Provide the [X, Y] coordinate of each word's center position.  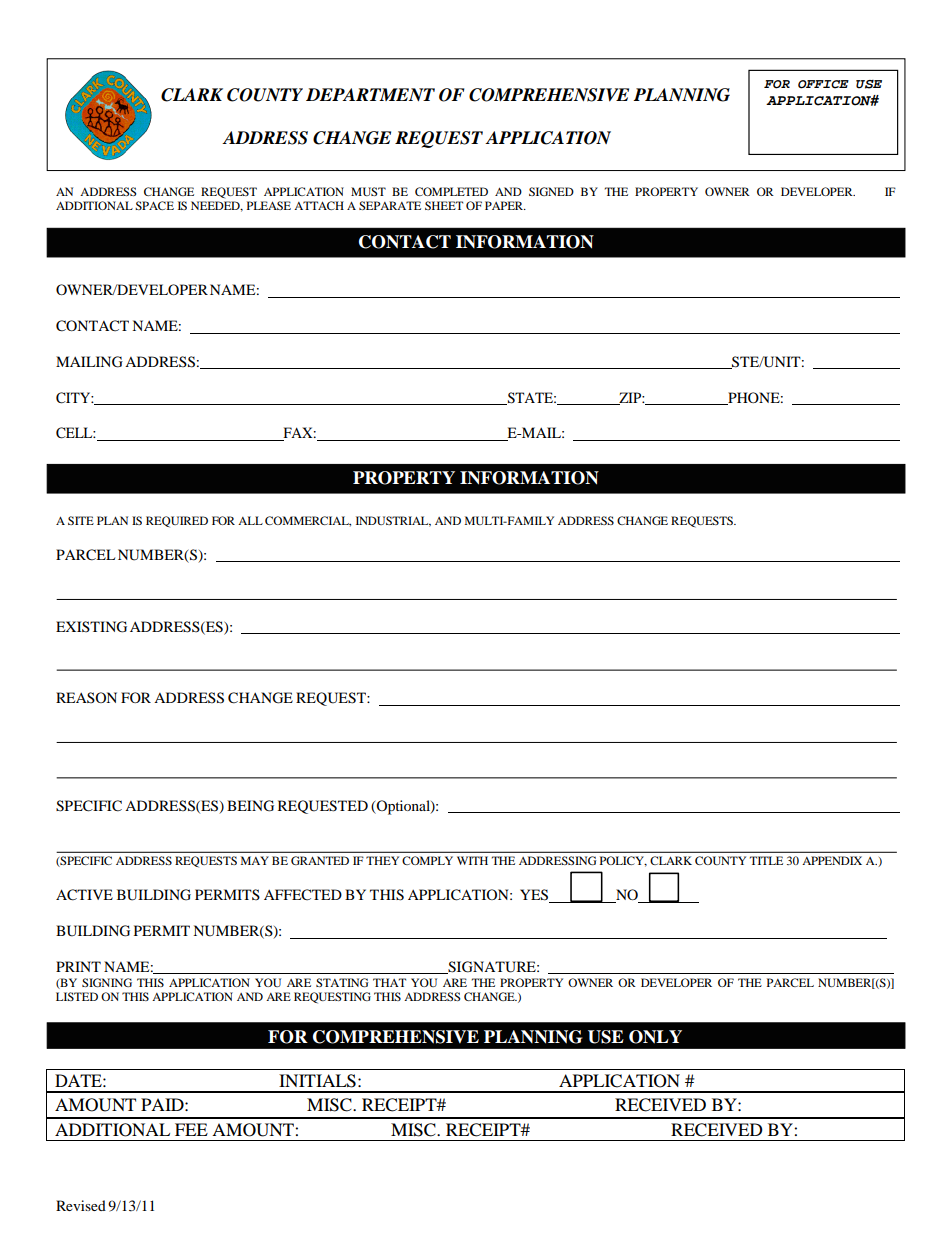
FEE [191, 1129]
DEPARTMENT [370, 94]
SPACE [154, 205]
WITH [472, 860]
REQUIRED [177, 522]
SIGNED [551, 191]
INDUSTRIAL [393, 521]
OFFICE [823, 84]
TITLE [766, 860]
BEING [250, 806]
